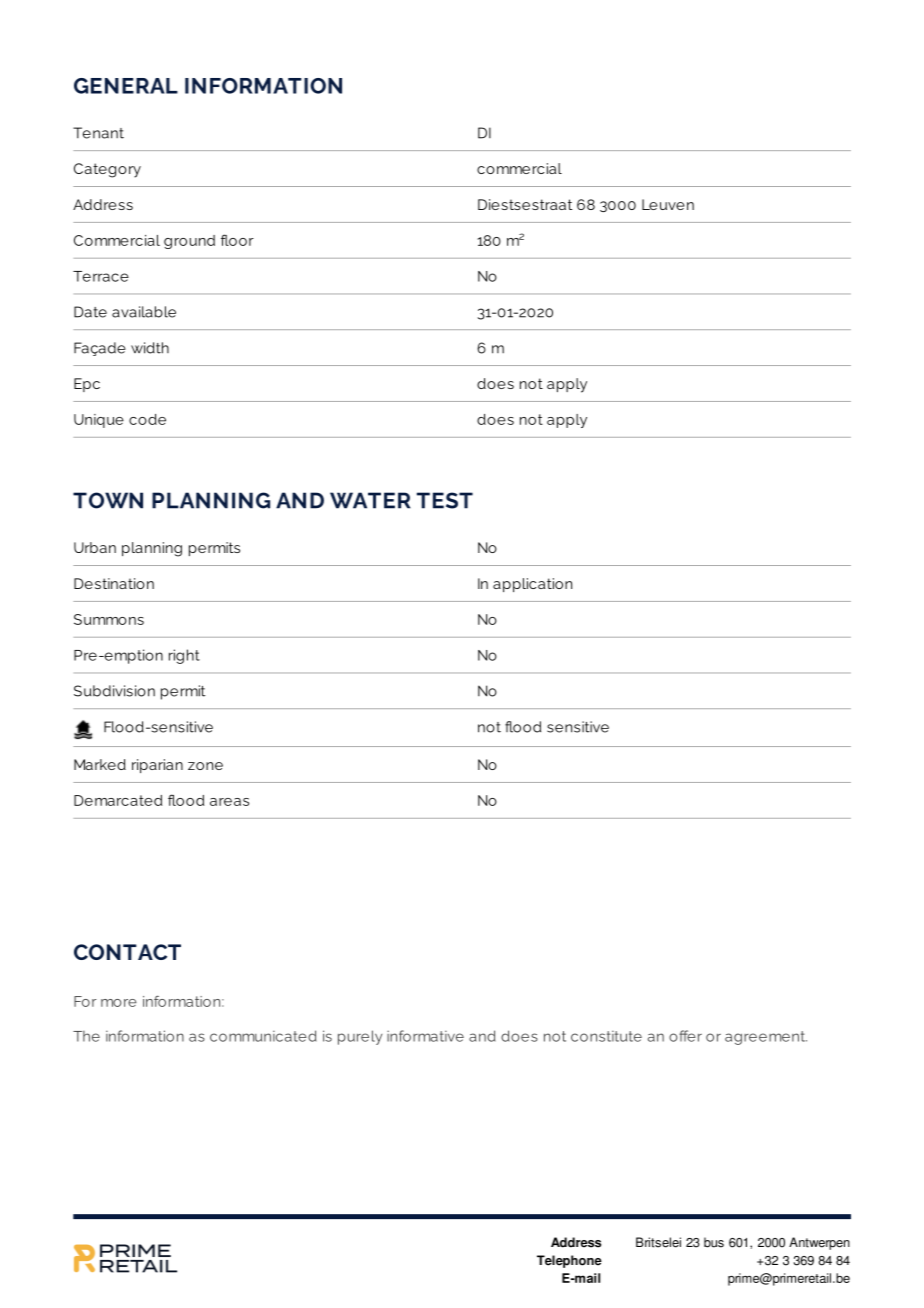 Image resolution: width=924 pixels, height=1308 pixels. Describe the element at coordinates (237, 240) in the page. I see `floor` at that location.
